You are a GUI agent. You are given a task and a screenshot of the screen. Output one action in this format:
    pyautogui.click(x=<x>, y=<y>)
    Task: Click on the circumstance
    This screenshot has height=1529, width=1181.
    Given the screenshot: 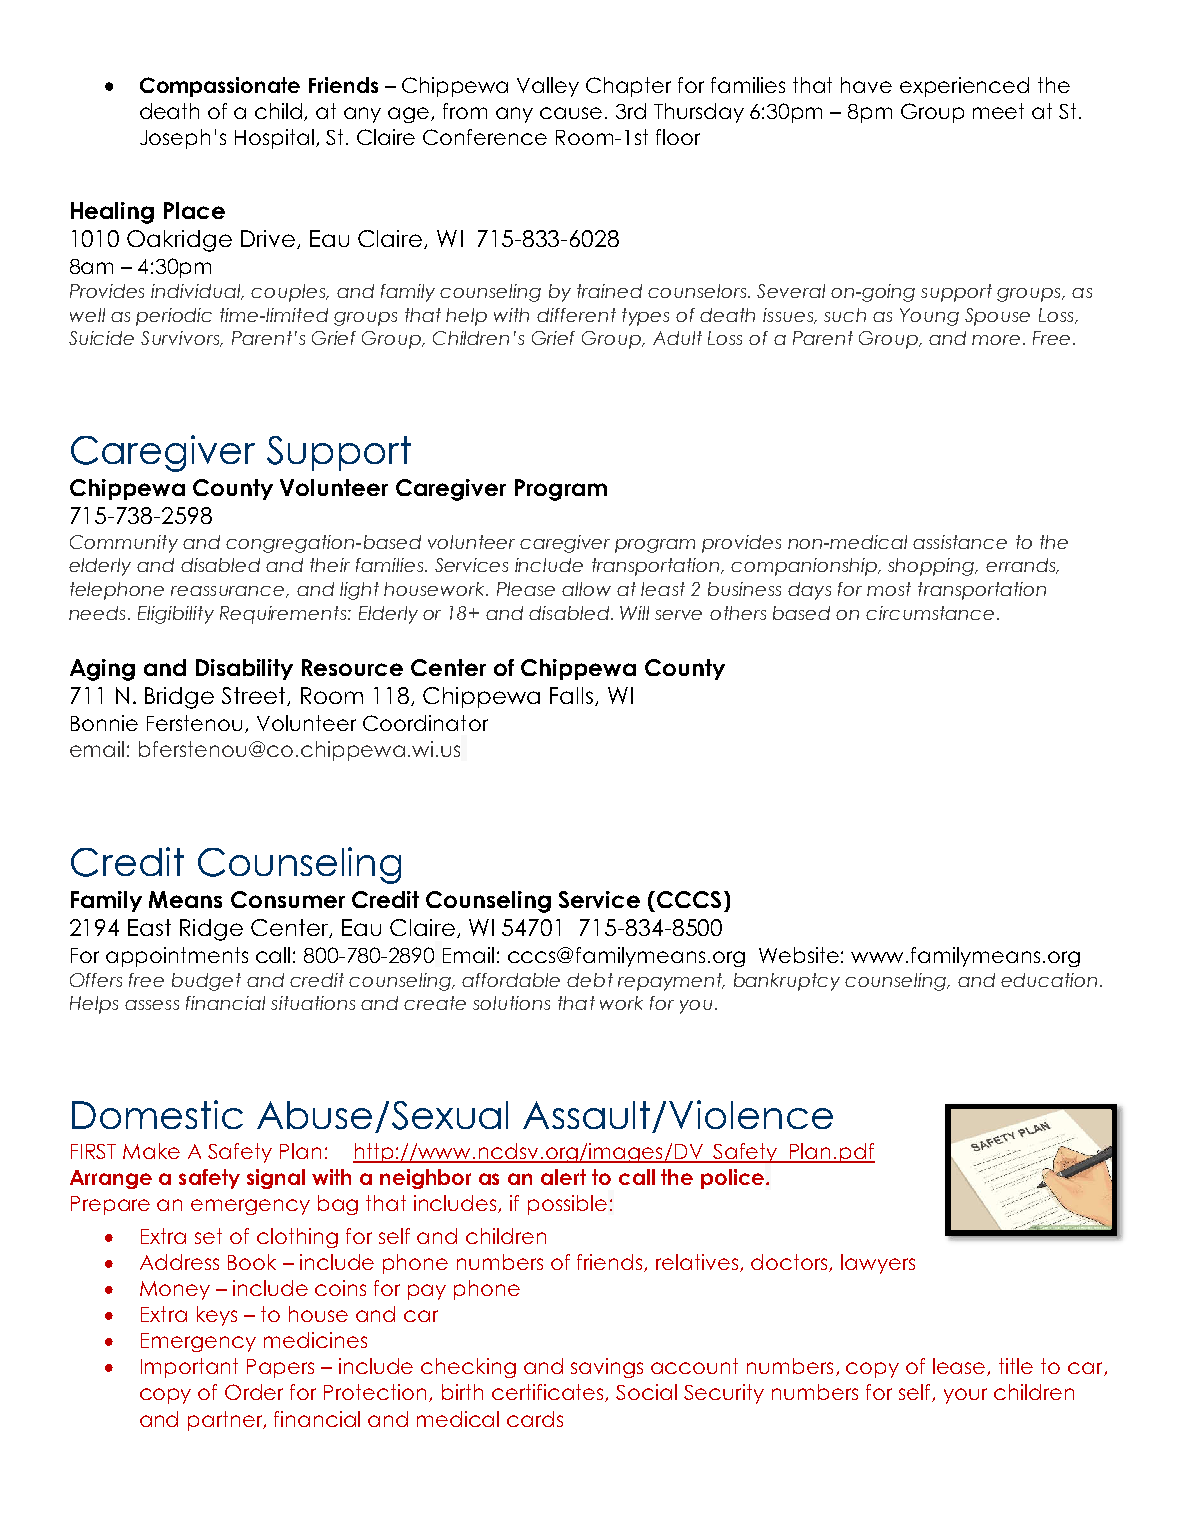 What is the action you would take?
    pyautogui.click(x=930, y=613)
